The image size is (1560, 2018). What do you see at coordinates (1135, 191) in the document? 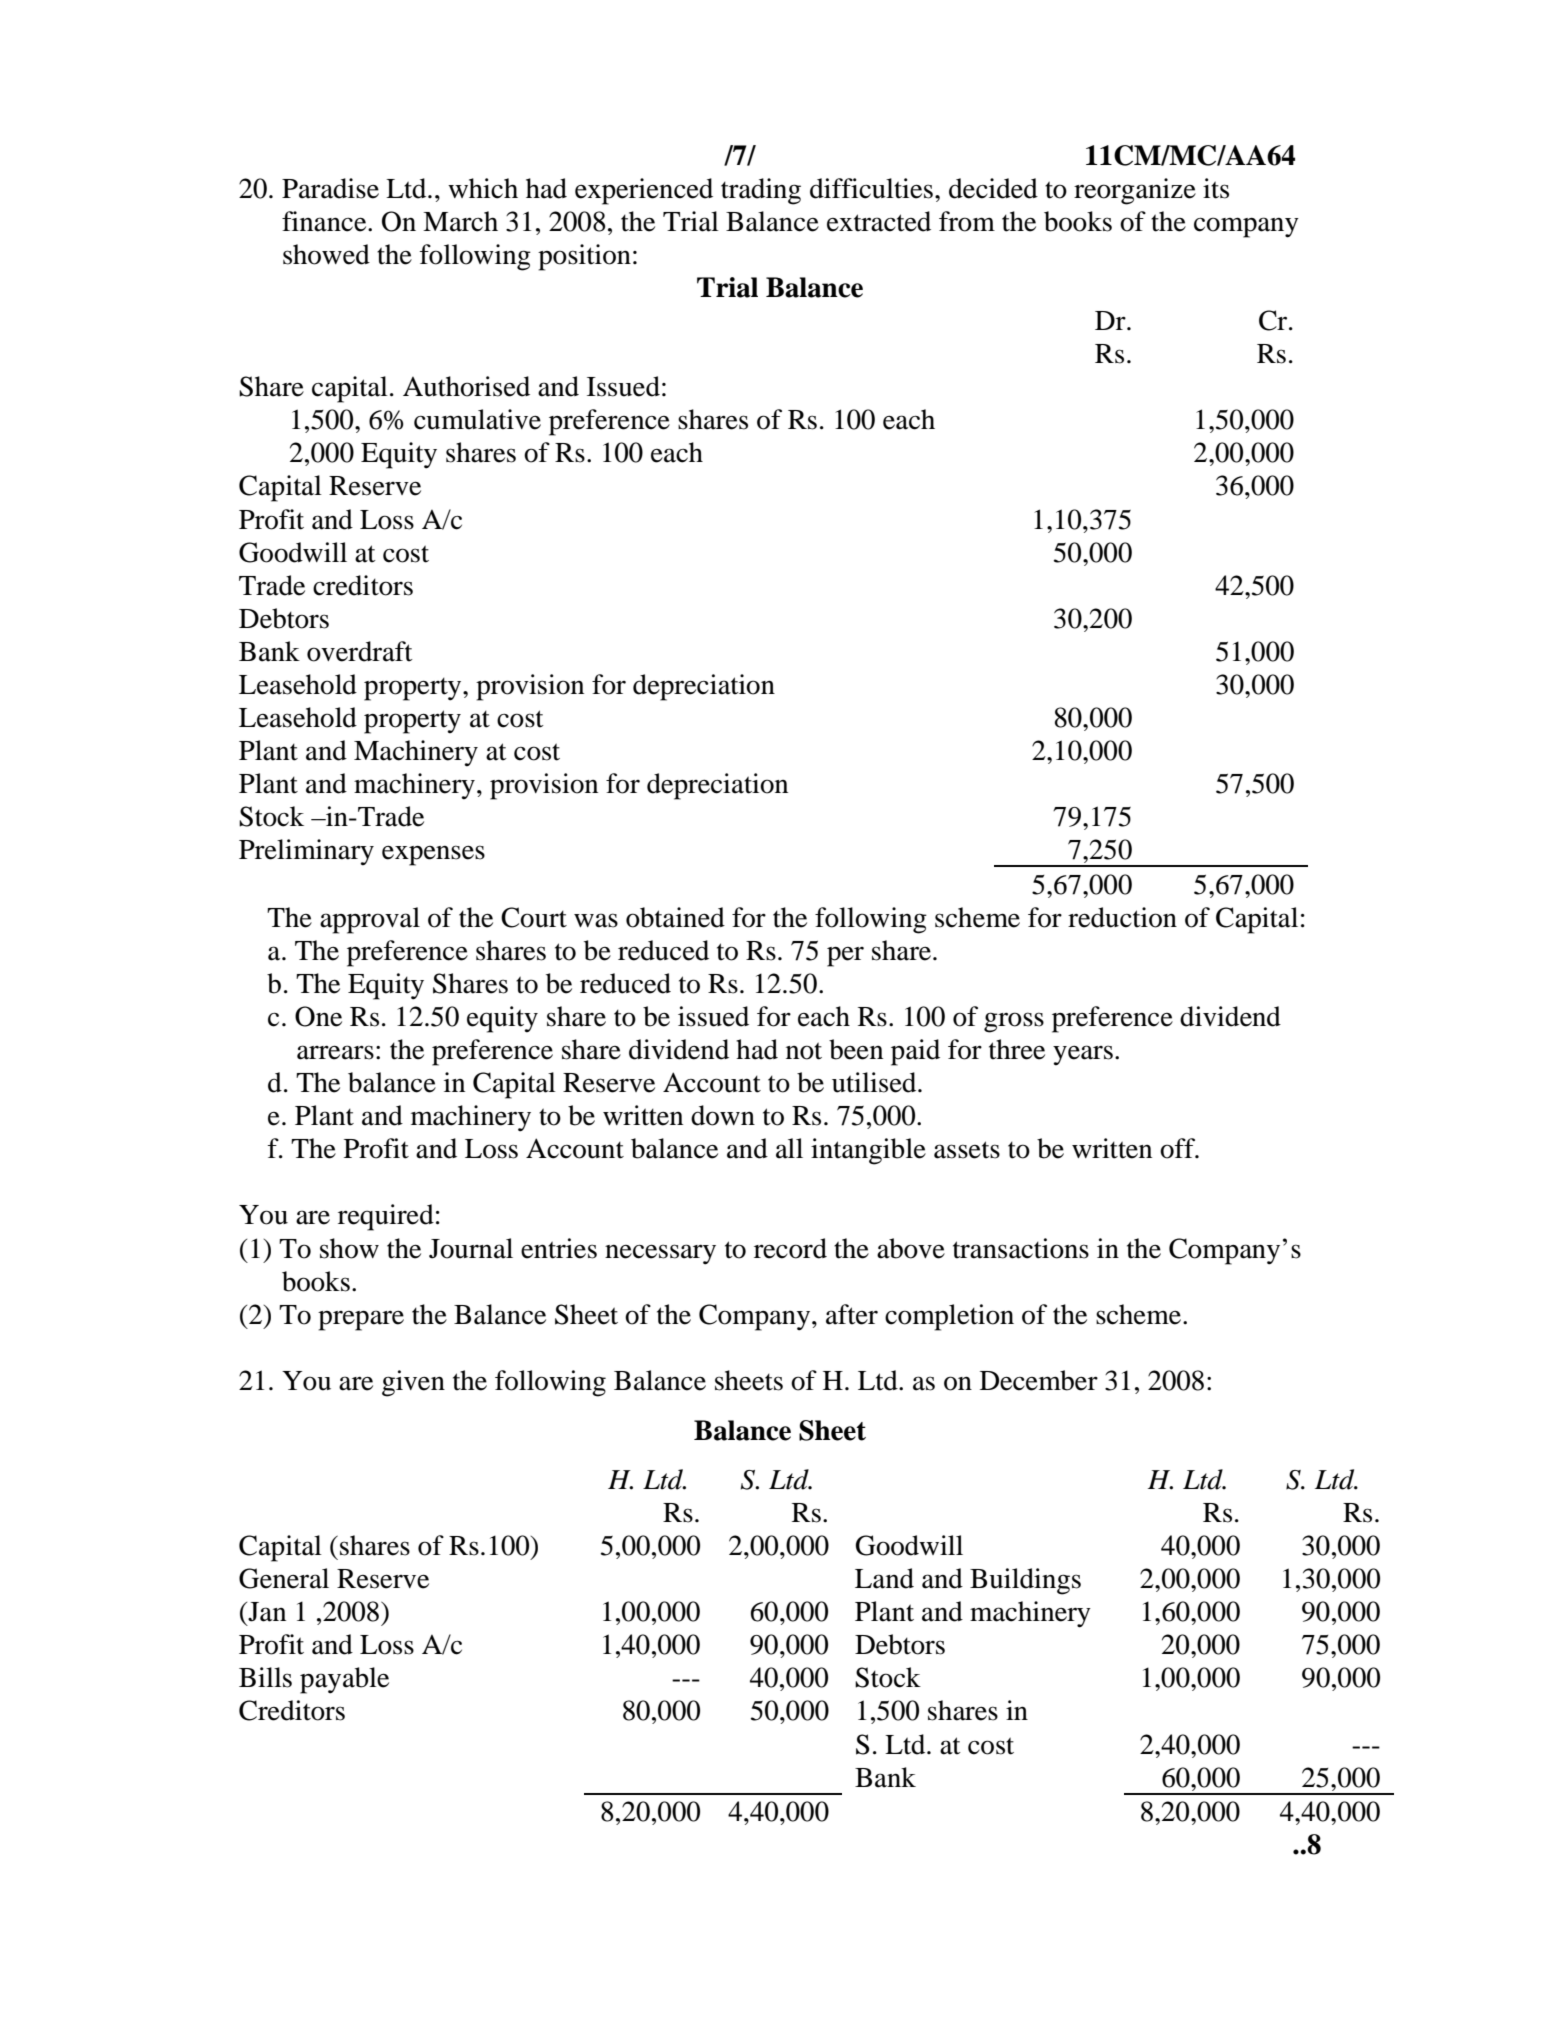
I see `reorganize` at bounding box center [1135, 191].
